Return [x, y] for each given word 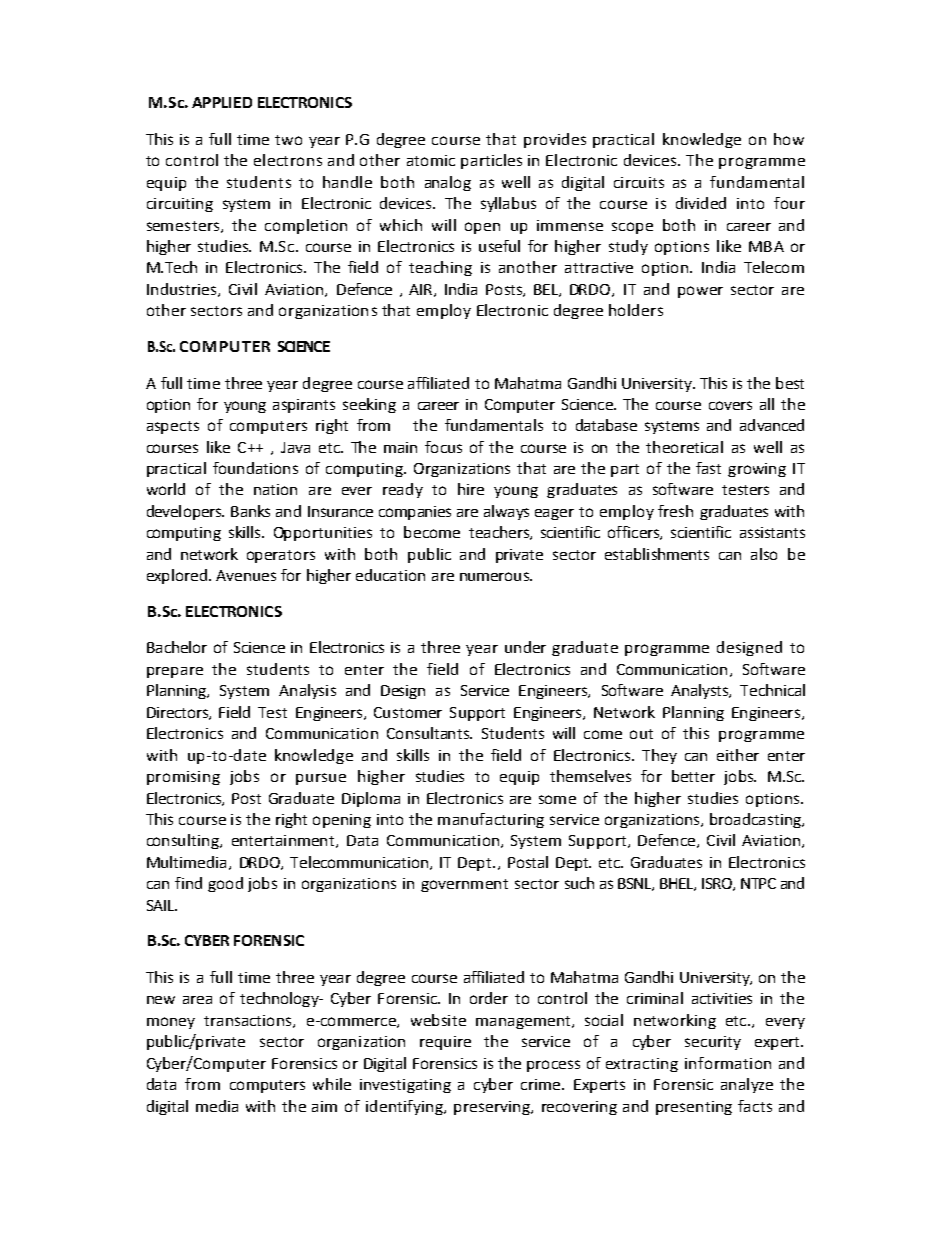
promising [183, 778]
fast [708, 468]
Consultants [429, 733]
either [738, 755]
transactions [249, 1021]
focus [443, 447]
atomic [431, 160]
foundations [255, 468]
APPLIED [222, 102]
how [789, 139]
